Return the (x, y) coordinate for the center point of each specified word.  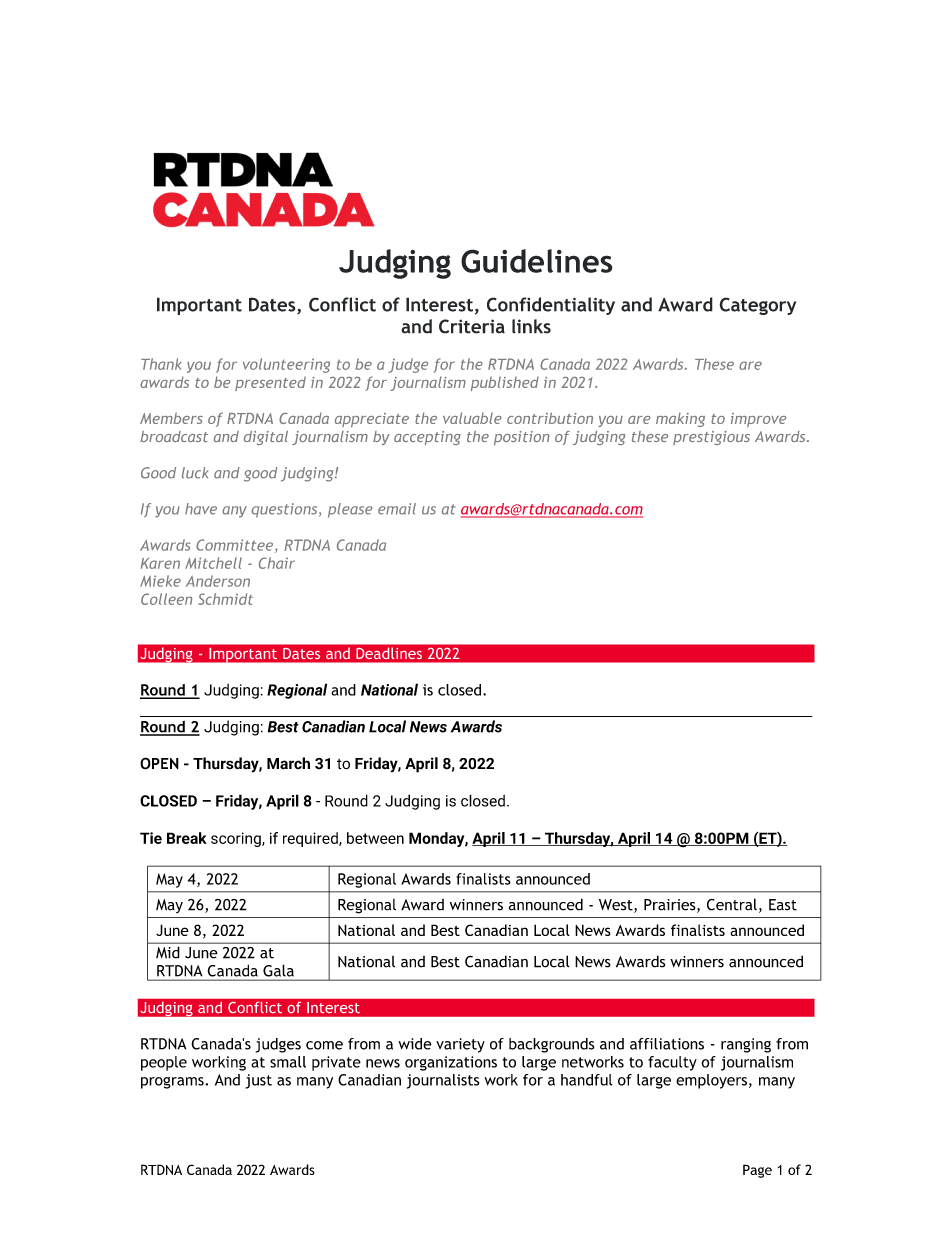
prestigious (711, 438)
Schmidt (225, 599)
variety (460, 1045)
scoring (237, 839)
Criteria (472, 326)
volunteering (286, 365)
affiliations (667, 1044)
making (680, 420)
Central (732, 904)
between (375, 838)
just (259, 1081)
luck (195, 473)
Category (757, 306)
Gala (278, 971)
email (397, 509)
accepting (427, 438)
